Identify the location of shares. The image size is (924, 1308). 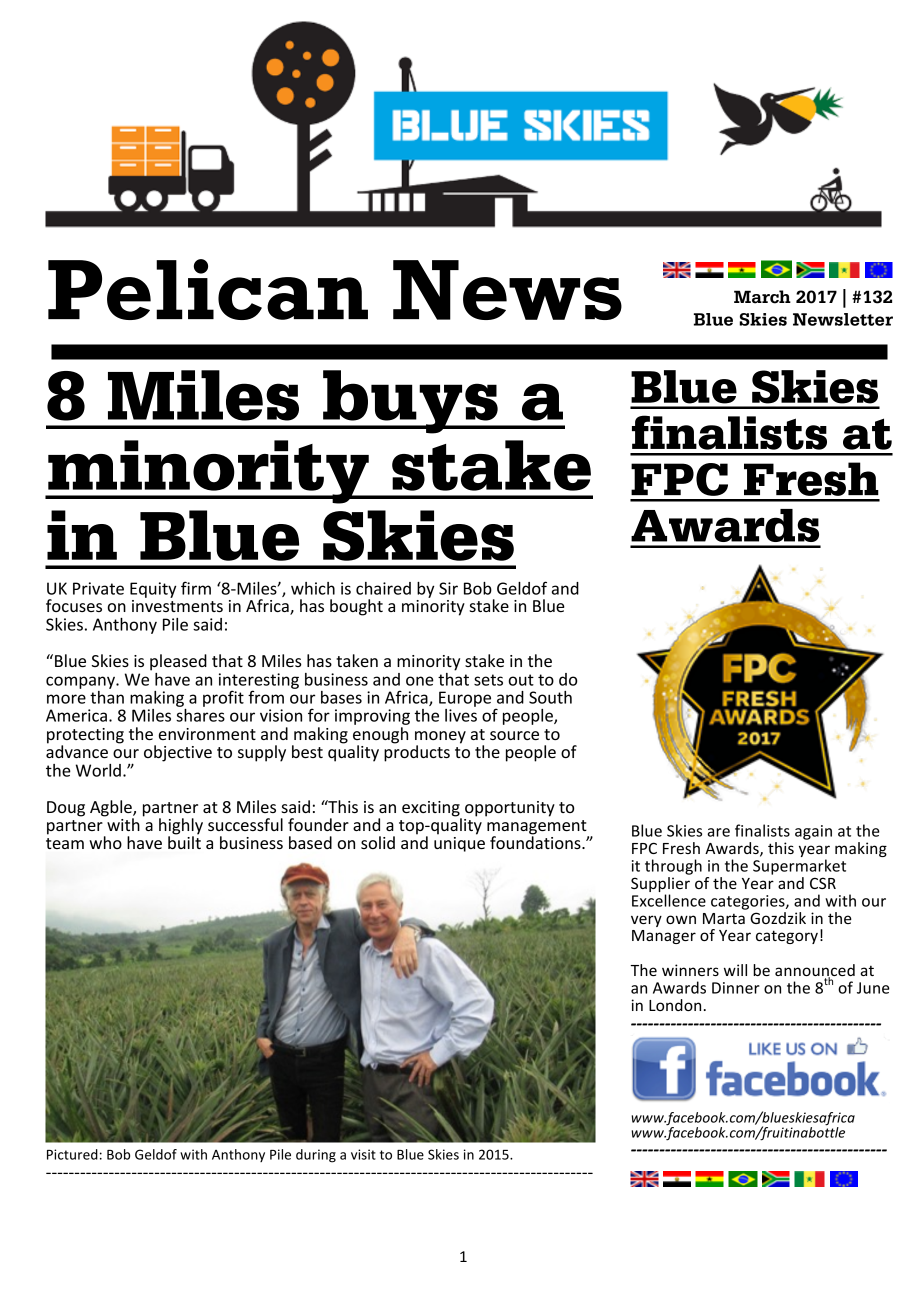
(200, 714).
